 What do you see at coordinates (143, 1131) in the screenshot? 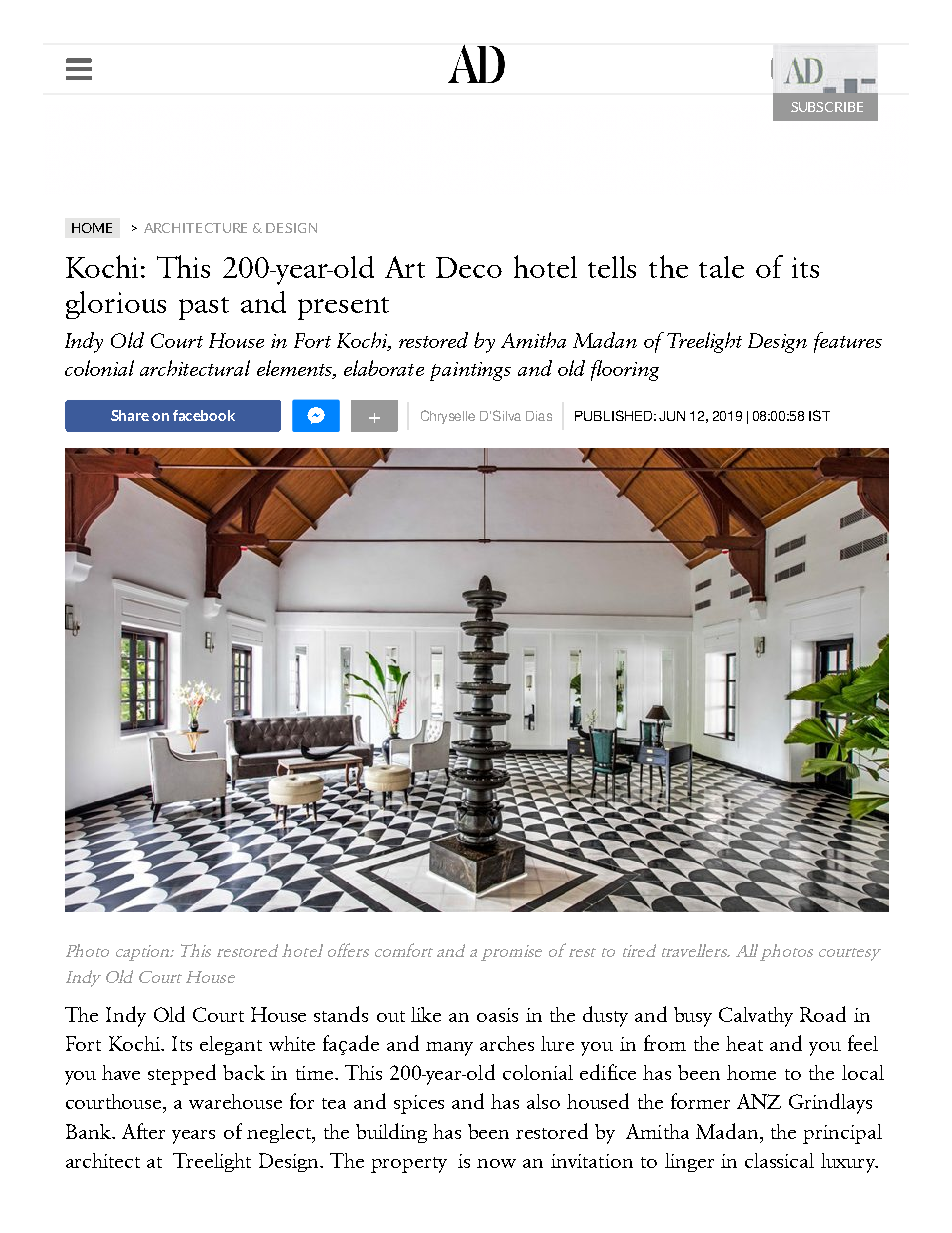
I see `After` at bounding box center [143, 1131].
